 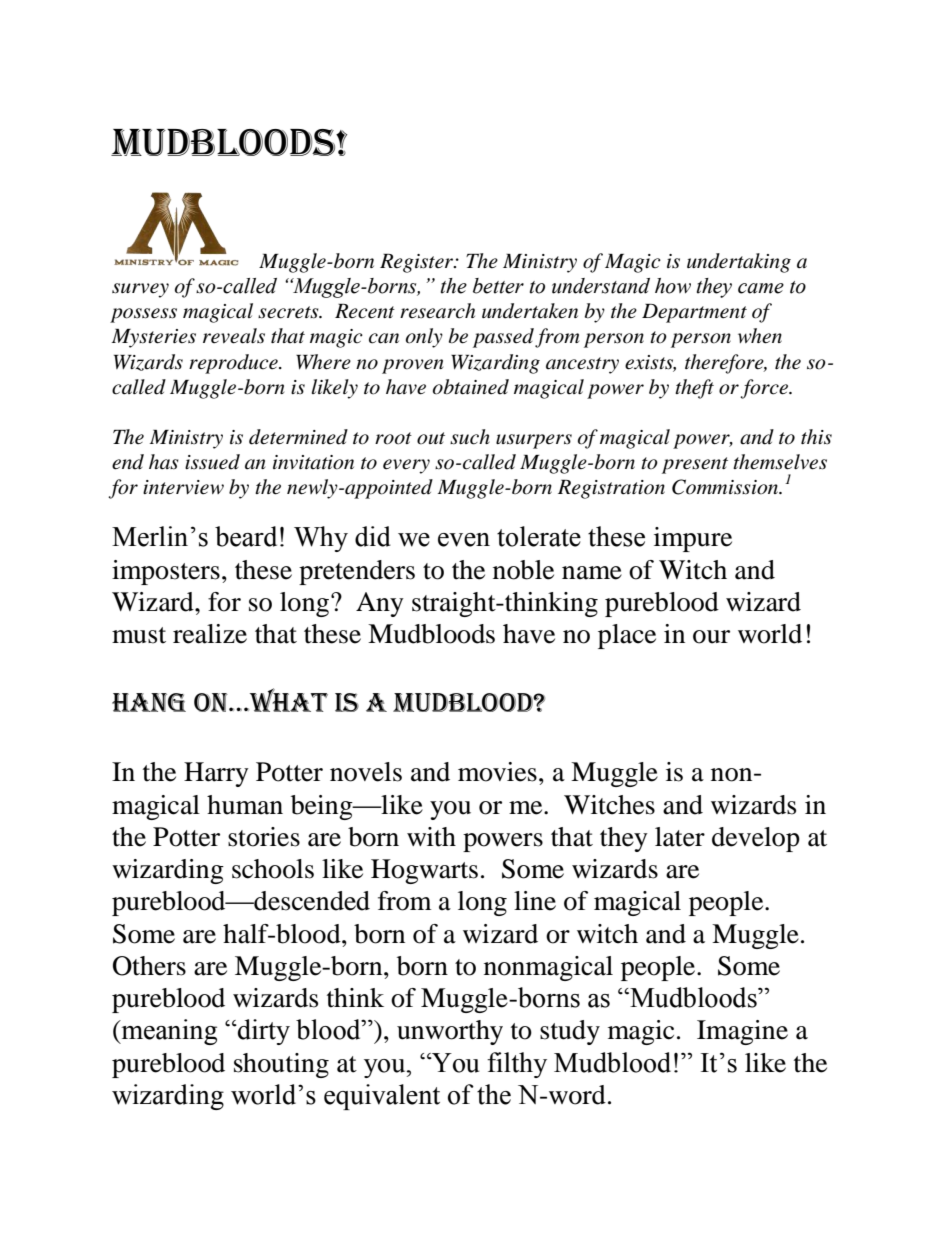 What do you see at coordinates (234, 336) in the screenshot?
I see `reveals` at bounding box center [234, 336].
